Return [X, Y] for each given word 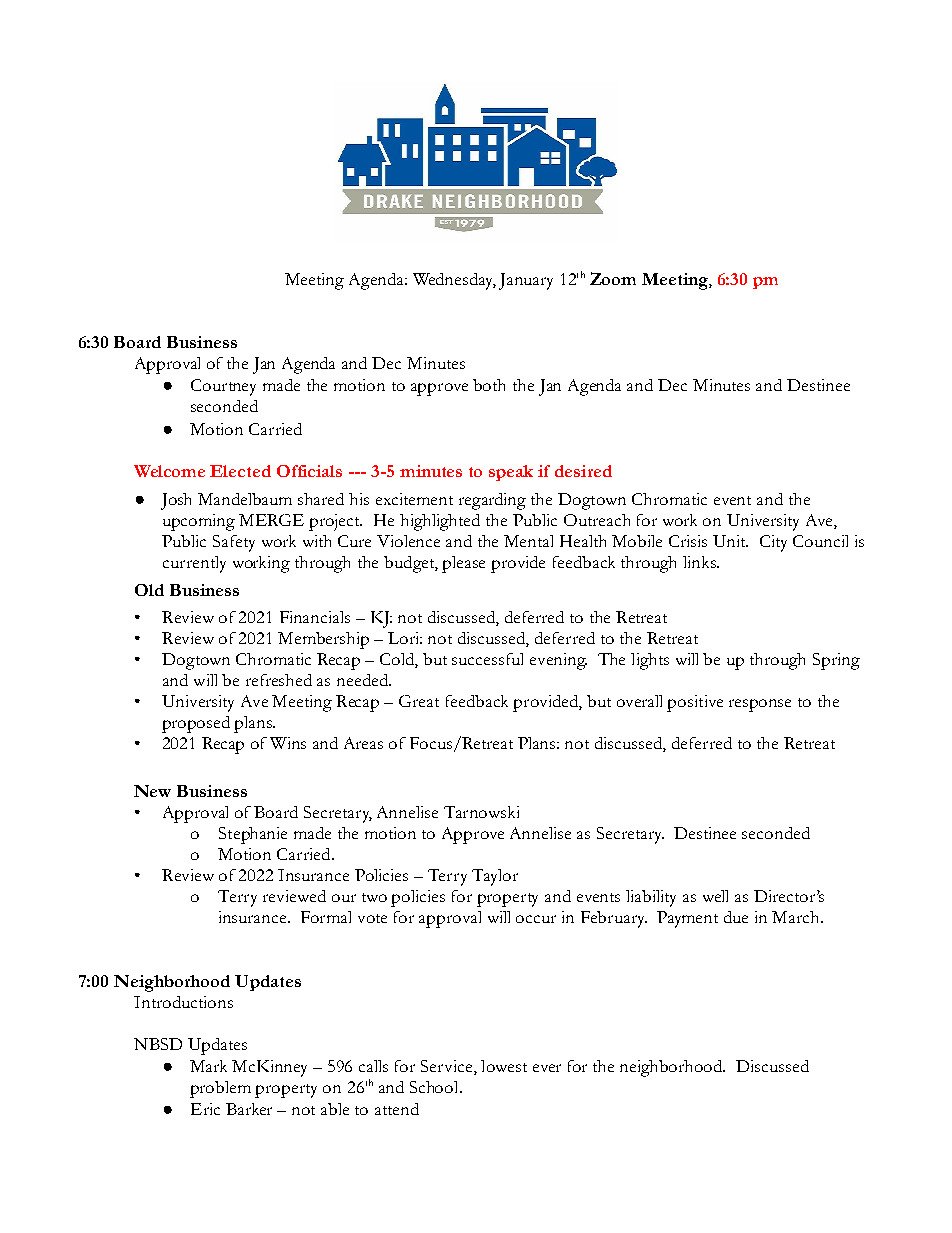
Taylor [495, 877]
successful [487, 659]
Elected [240, 471]
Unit [730, 541]
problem [220, 1089]
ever [547, 1068]
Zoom [613, 278]
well [715, 896]
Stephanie [253, 835]
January [526, 281]
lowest [504, 1066]
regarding [492, 501]
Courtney [223, 387]
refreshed [279, 680]
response [760, 705]
